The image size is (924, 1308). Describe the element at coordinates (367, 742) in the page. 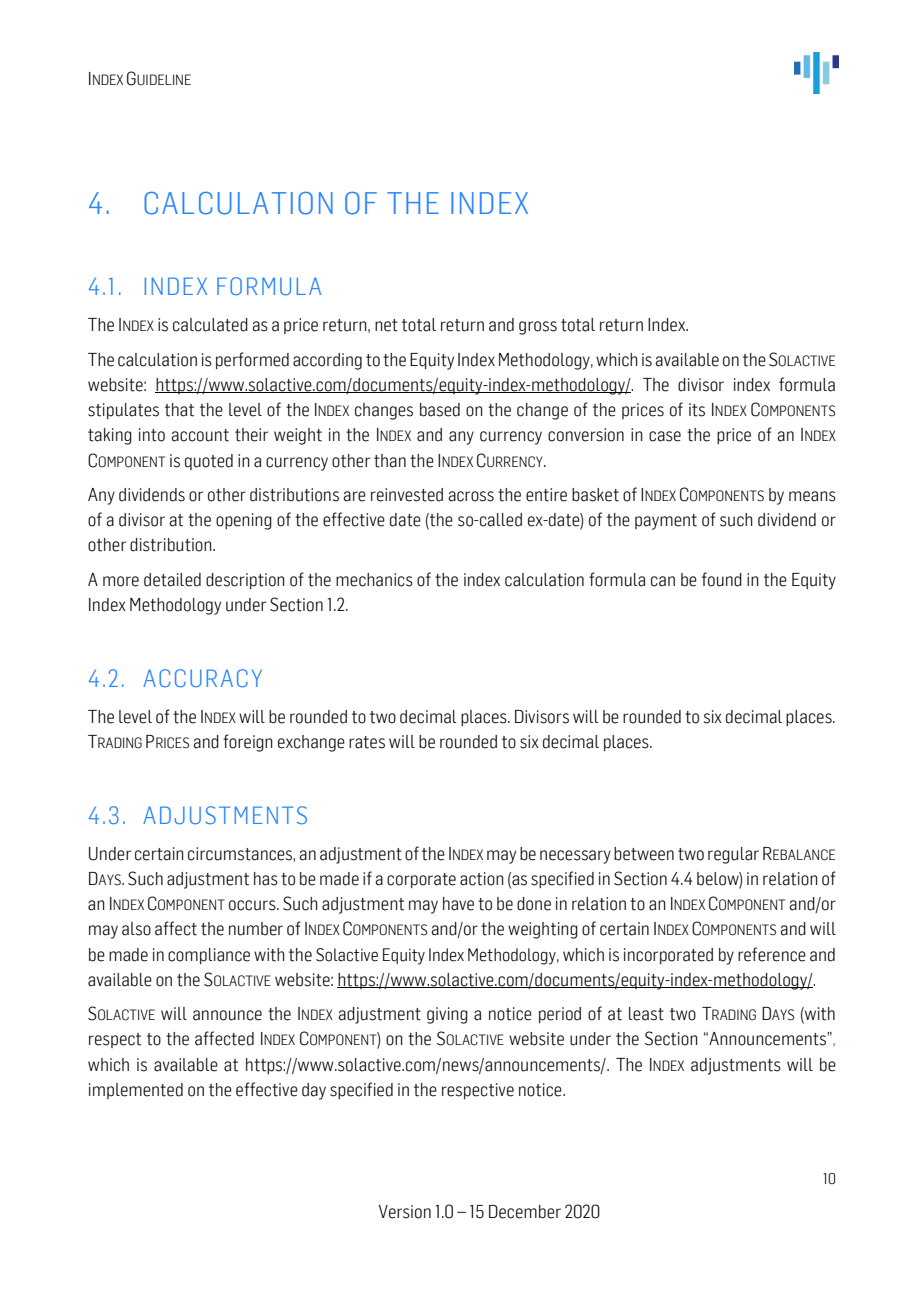

I see `rates` at that location.
